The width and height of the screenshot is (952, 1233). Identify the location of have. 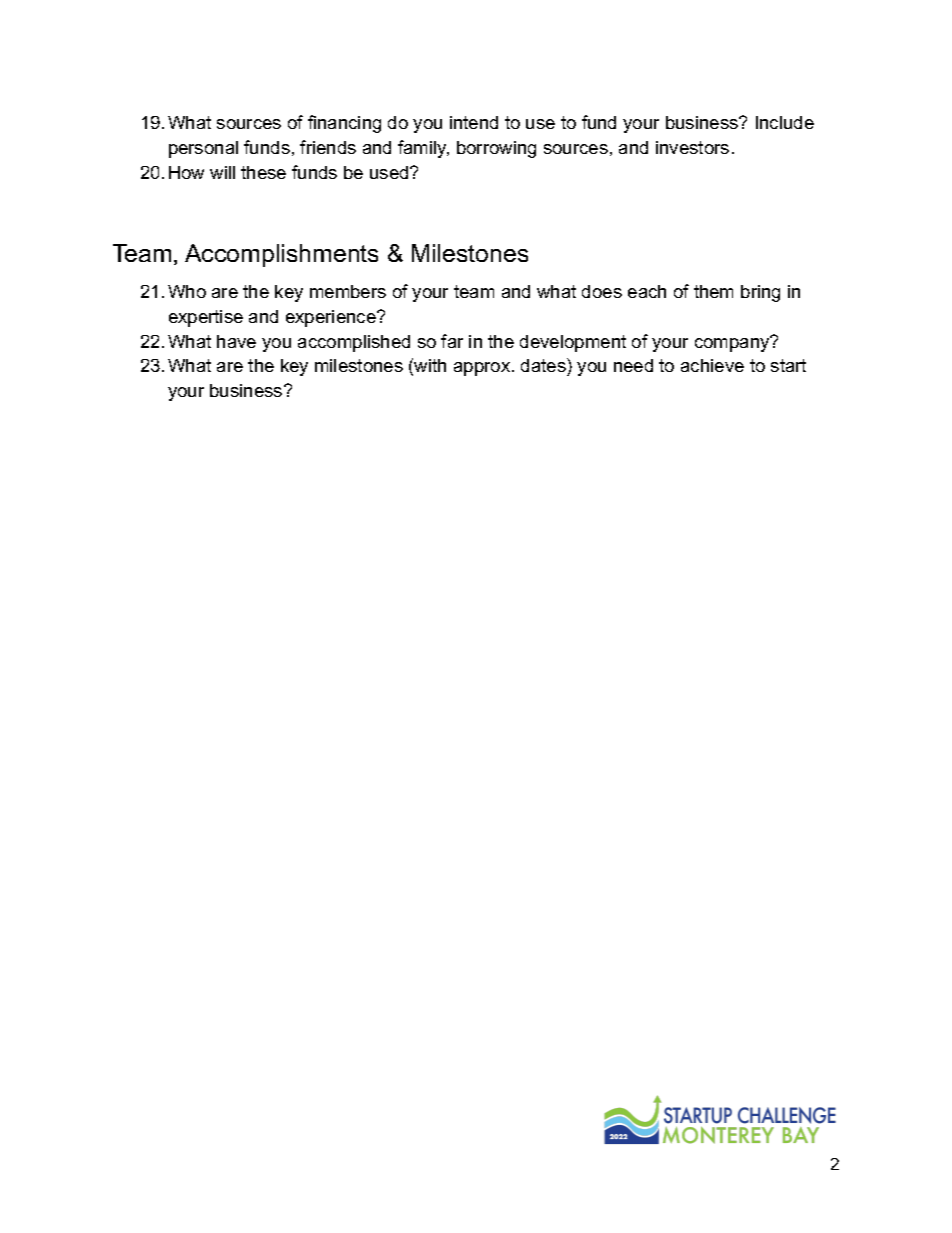
(236, 341).
